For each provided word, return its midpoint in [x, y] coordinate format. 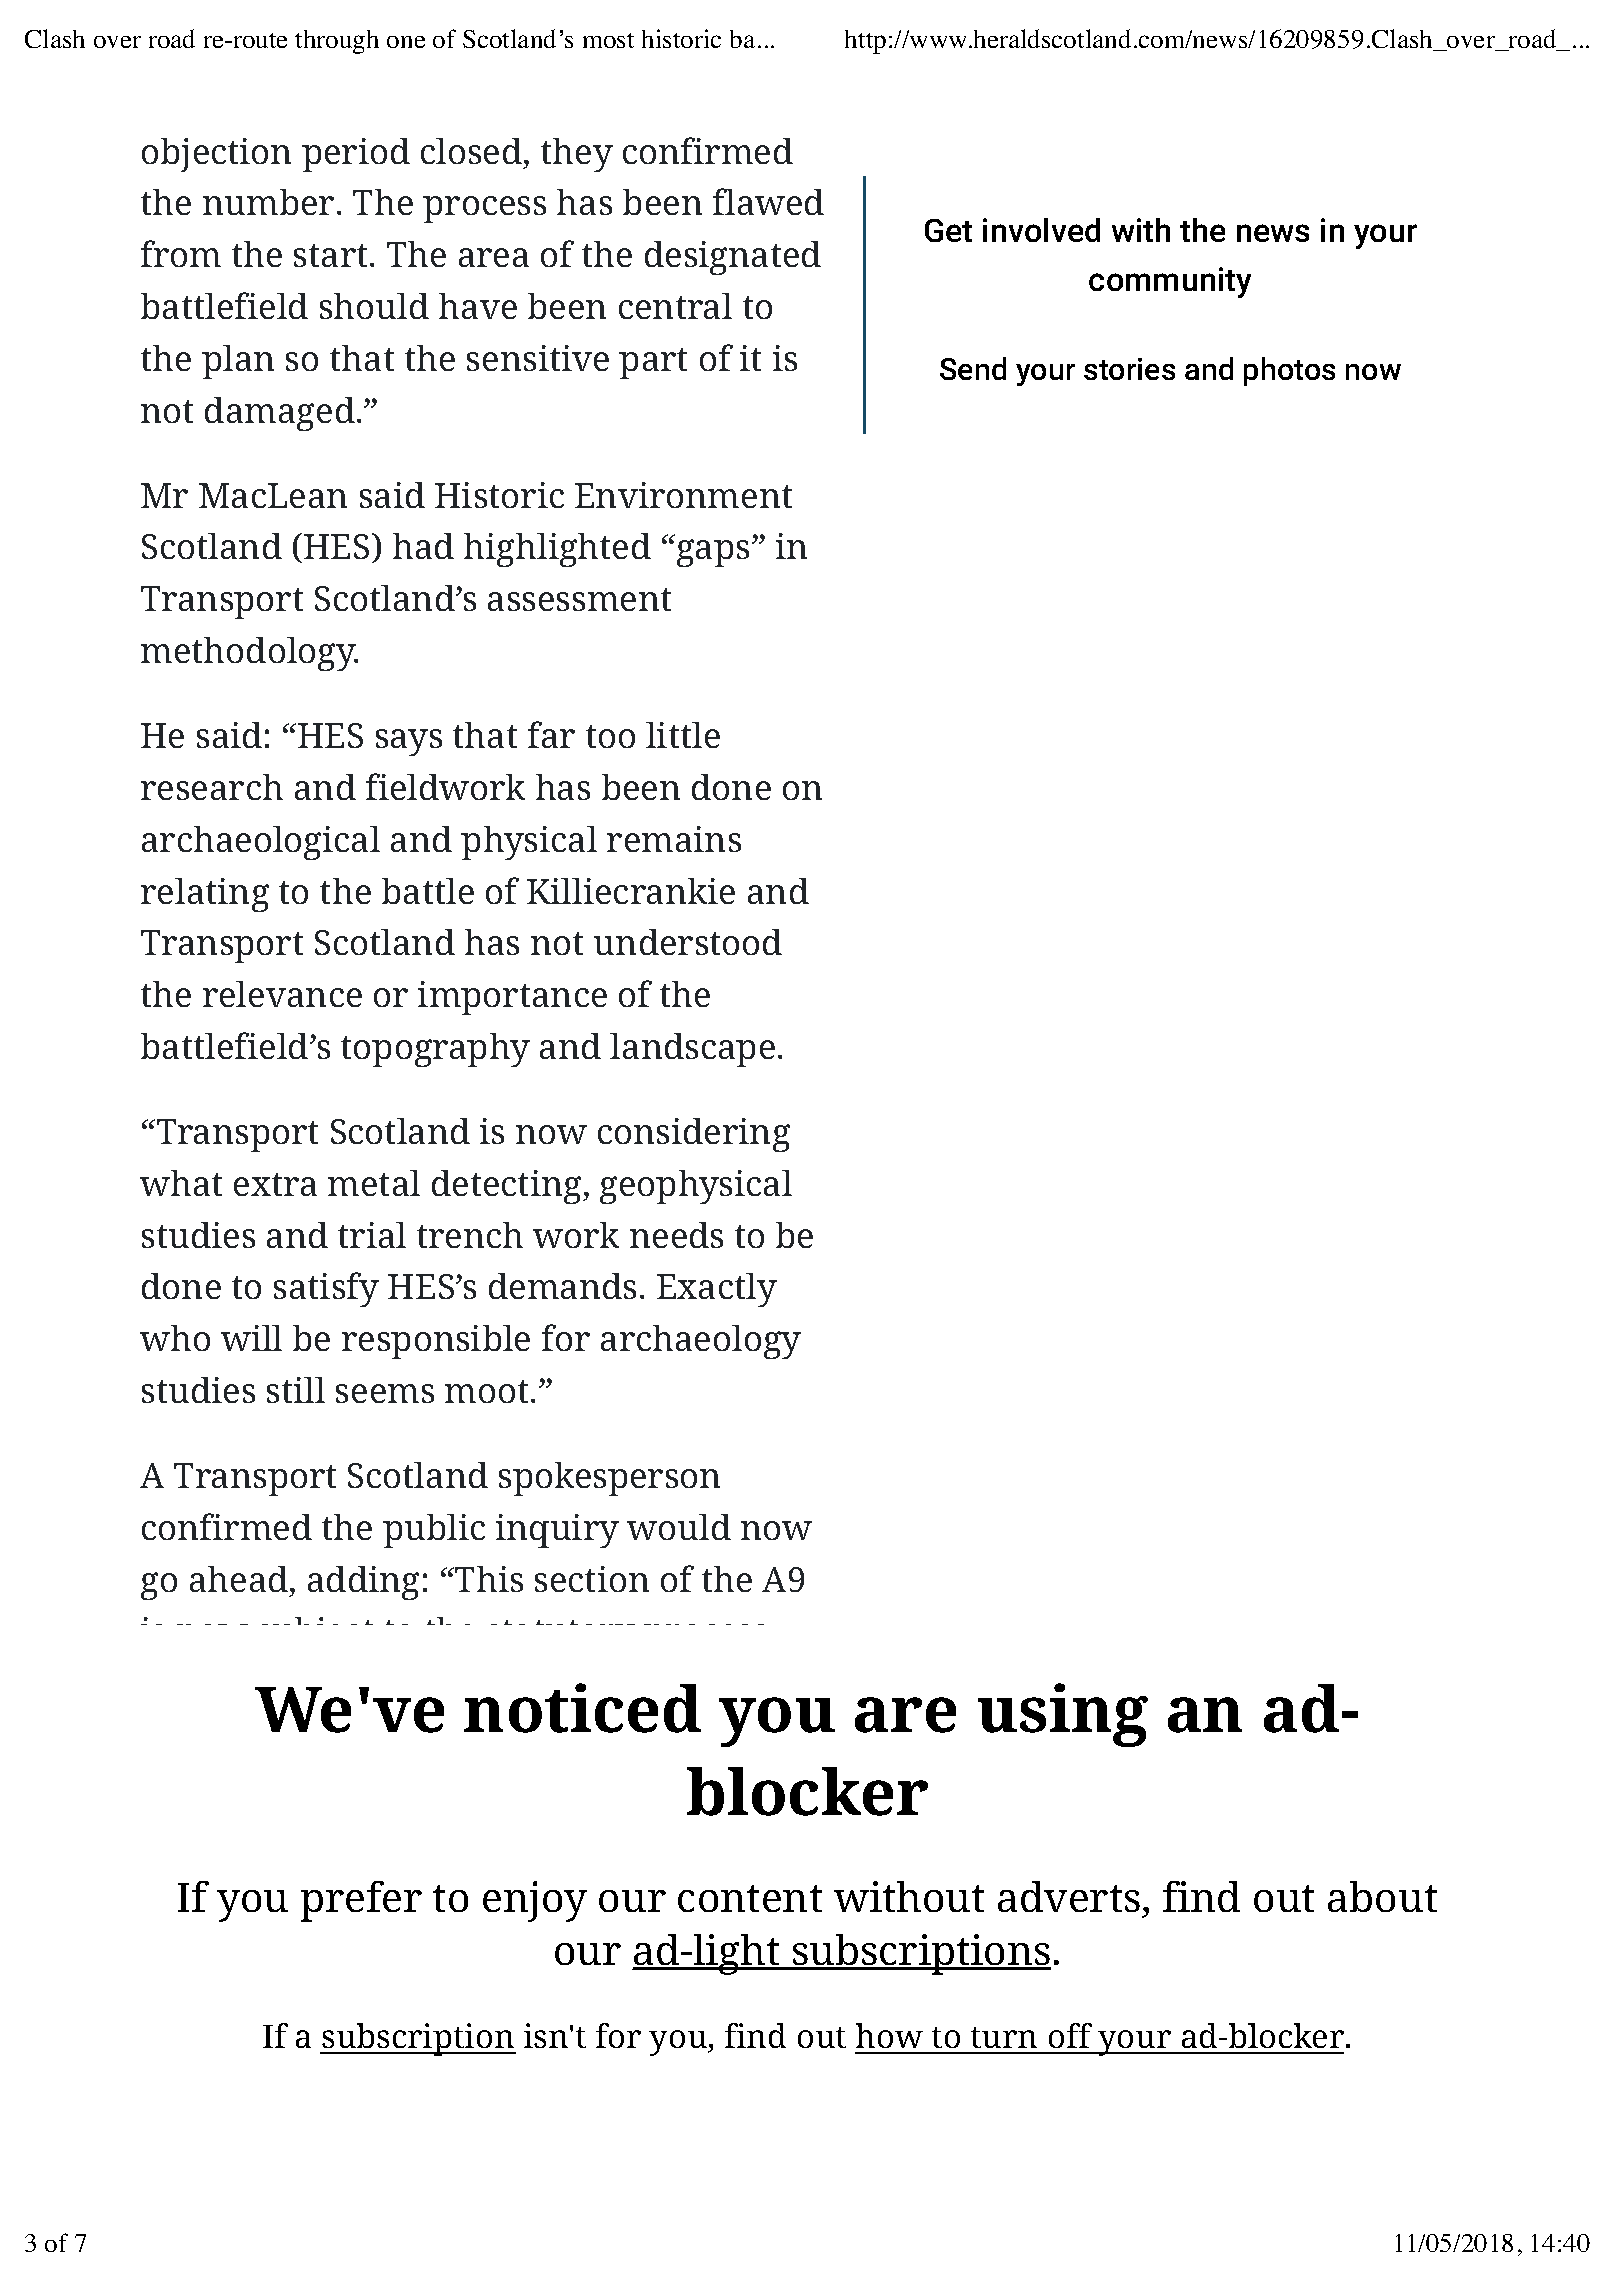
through [337, 42]
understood [688, 942]
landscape [692, 1050]
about [1382, 1896]
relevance [282, 994]
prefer [361, 1901]
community [1170, 282]
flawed [768, 201]
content [750, 1898]
